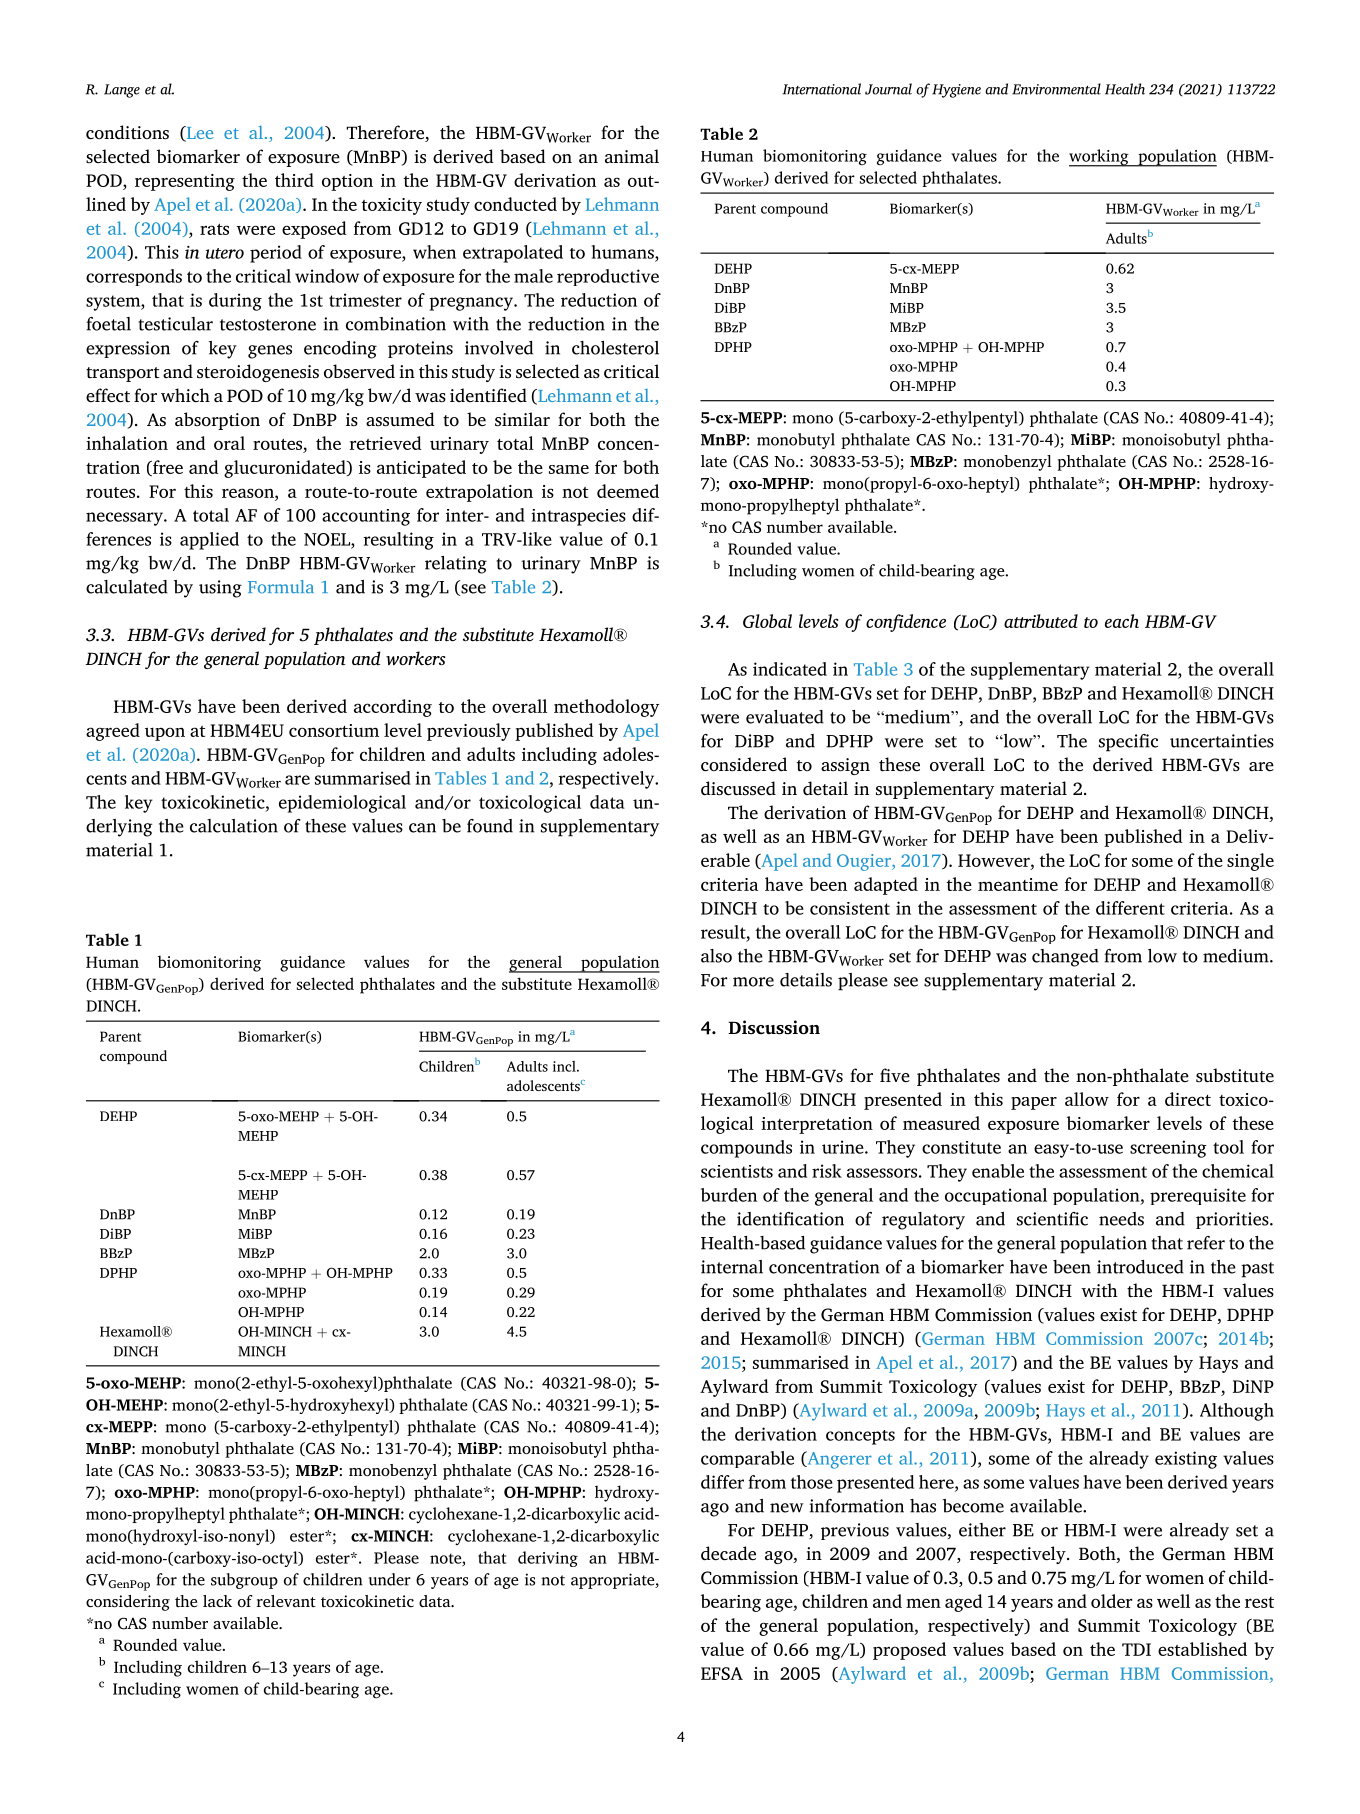  I want to click on meantime, so click(1018, 884).
